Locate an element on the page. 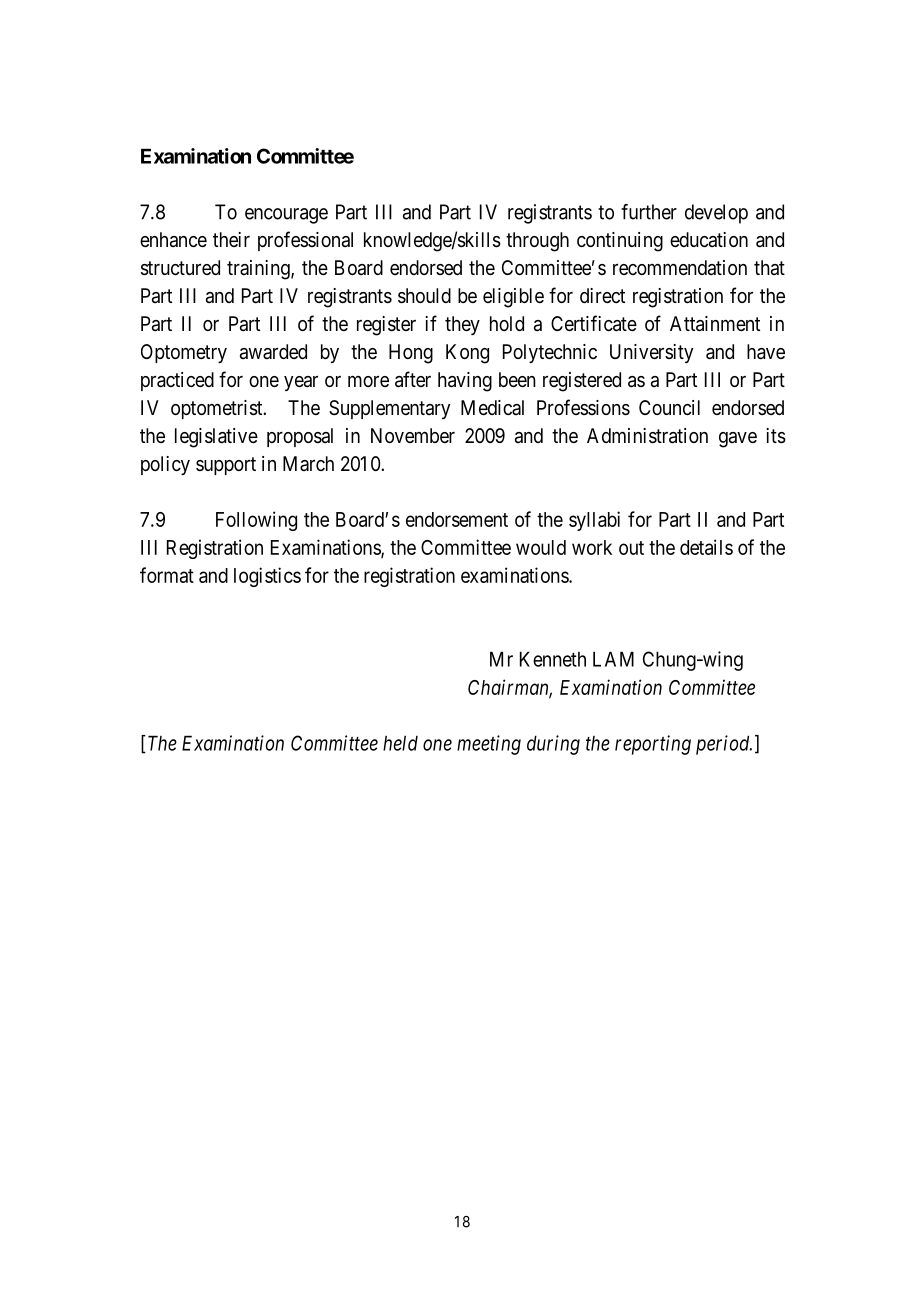 The height and width of the page is (1308, 924). LAM is located at coordinates (613, 659).
